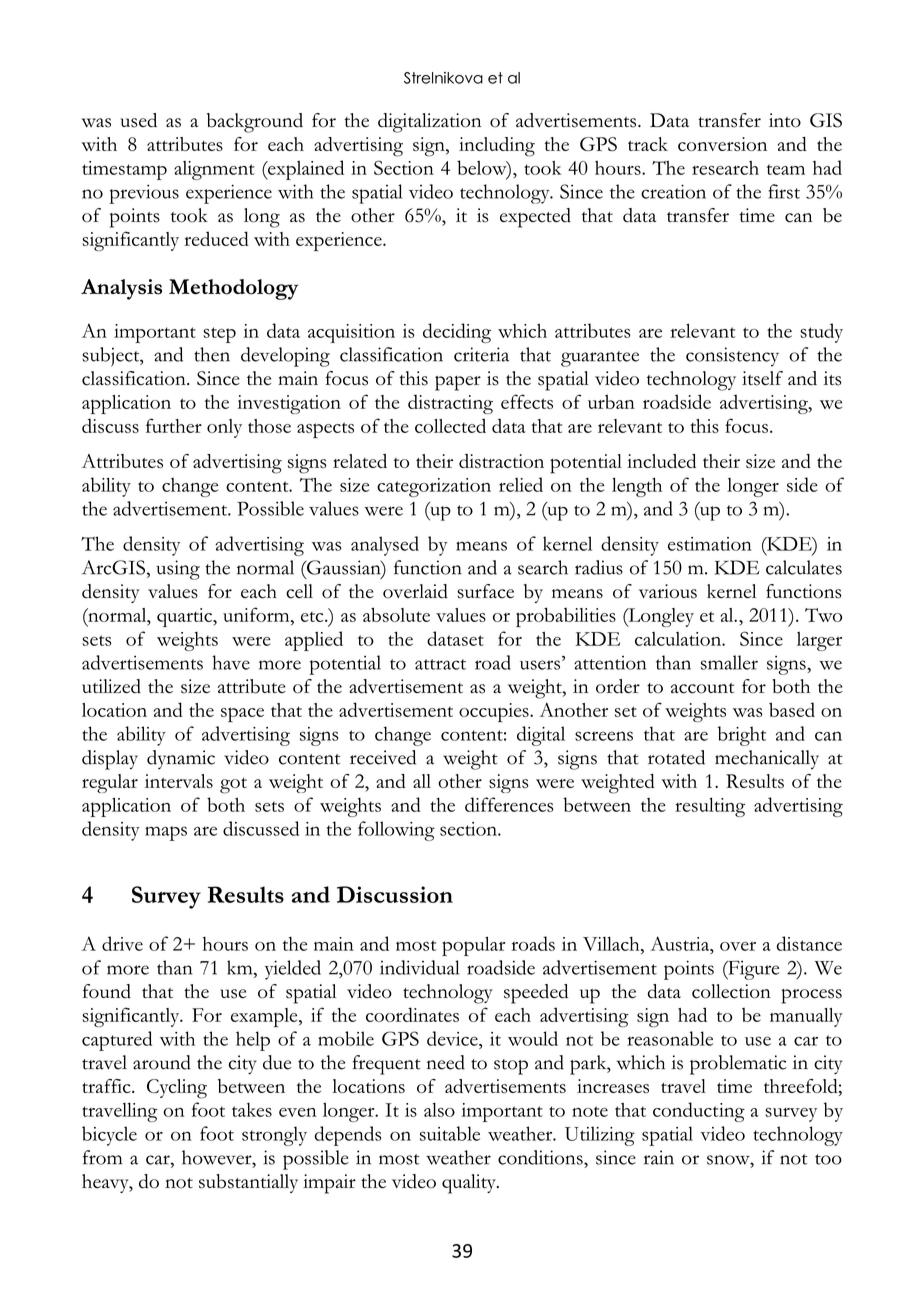 This screenshot has width=924, height=1305. Describe the element at coordinates (722, 144) in the screenshot. I see `conversion` at that location.
